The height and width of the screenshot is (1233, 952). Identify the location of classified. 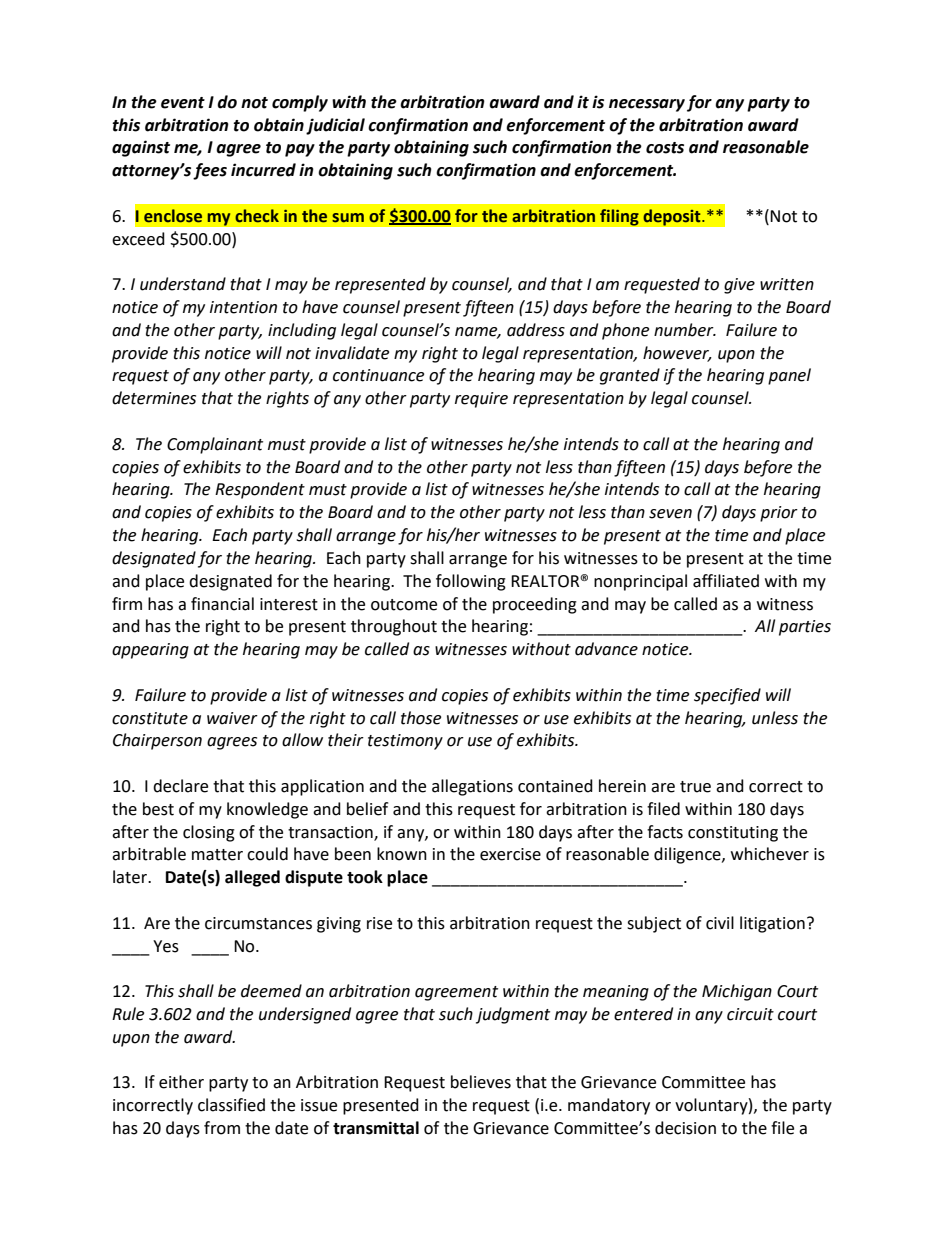
(231, 1105).
